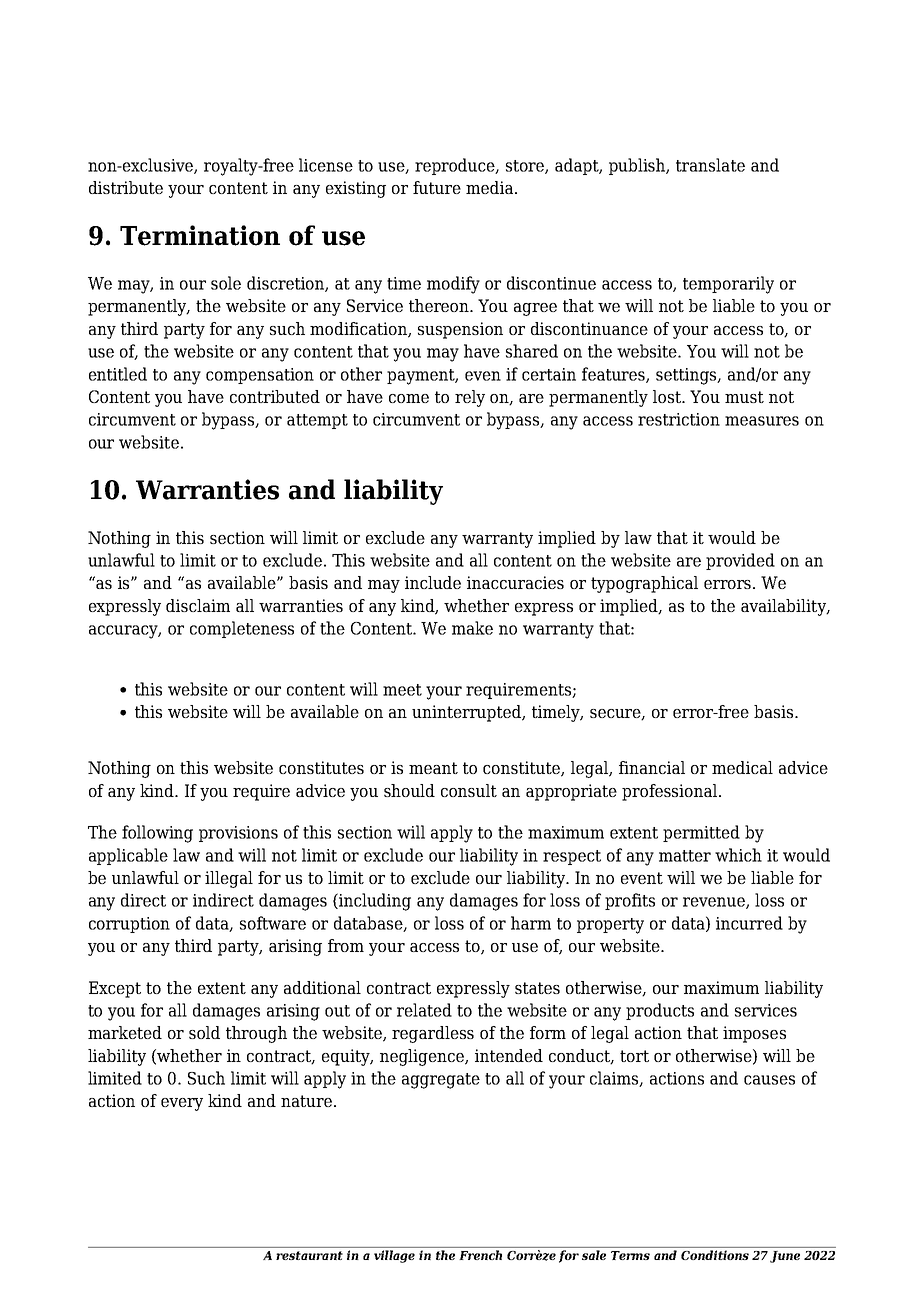 This page has width=924, height=1308. Describe the element at coordinates (710, 165) in the page. I see `translate` at that location.
